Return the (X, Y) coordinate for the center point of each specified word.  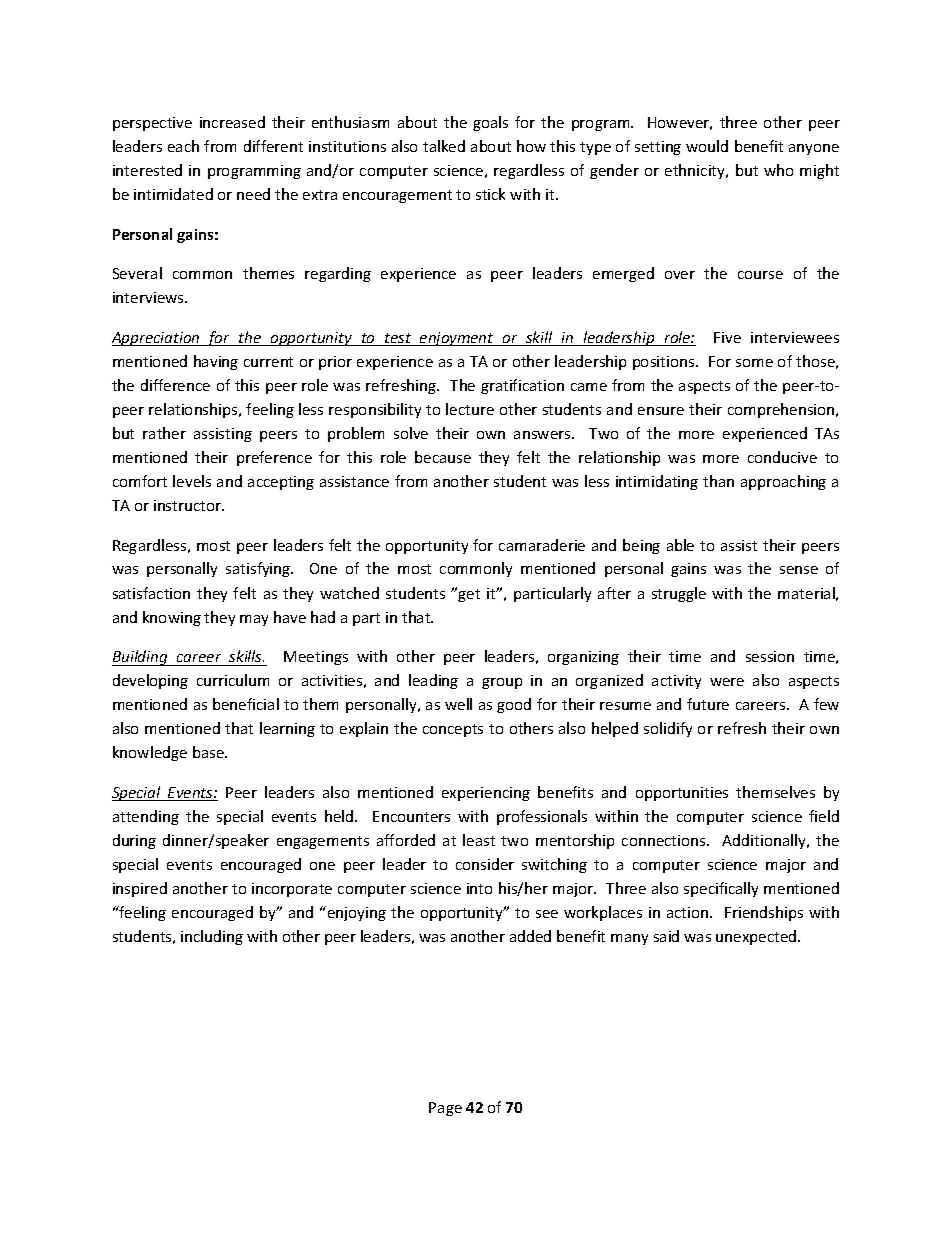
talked (444, 146)
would (707, 146)
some (754, 363)
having (216, 362)
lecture (470, 409)
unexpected (757, 937)
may (254, 620)
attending (146, 817)
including (212, 937)
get (469, 595)
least (479, 840)
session (770, 656)
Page (445, 1109)
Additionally (765, 841)
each (183, 146)
